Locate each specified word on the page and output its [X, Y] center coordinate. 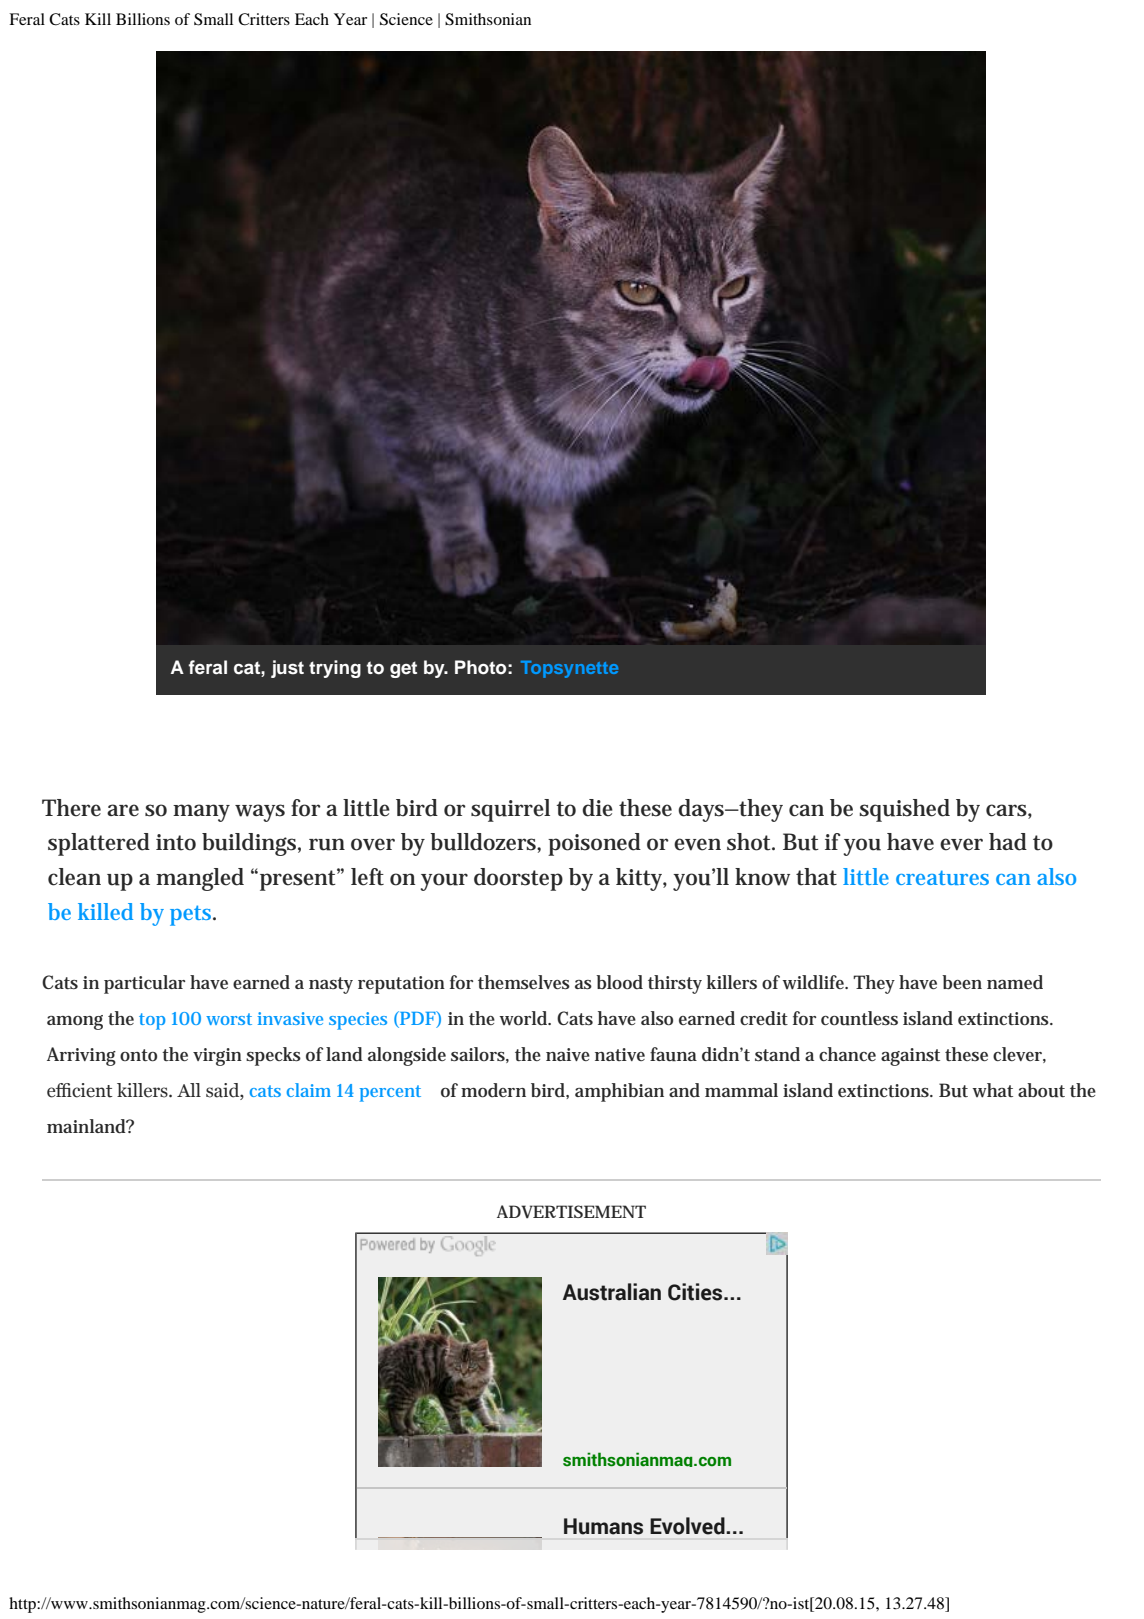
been [962, 982]
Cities [696, 1292]
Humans [603, 1526]
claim [309, 1090]
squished [904, 810]
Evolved [688, 1526]
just [287, 669]
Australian [612, 1292]
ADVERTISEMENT [571, 1212]
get [403, 669]
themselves [524, 982]
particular [144, 984]
